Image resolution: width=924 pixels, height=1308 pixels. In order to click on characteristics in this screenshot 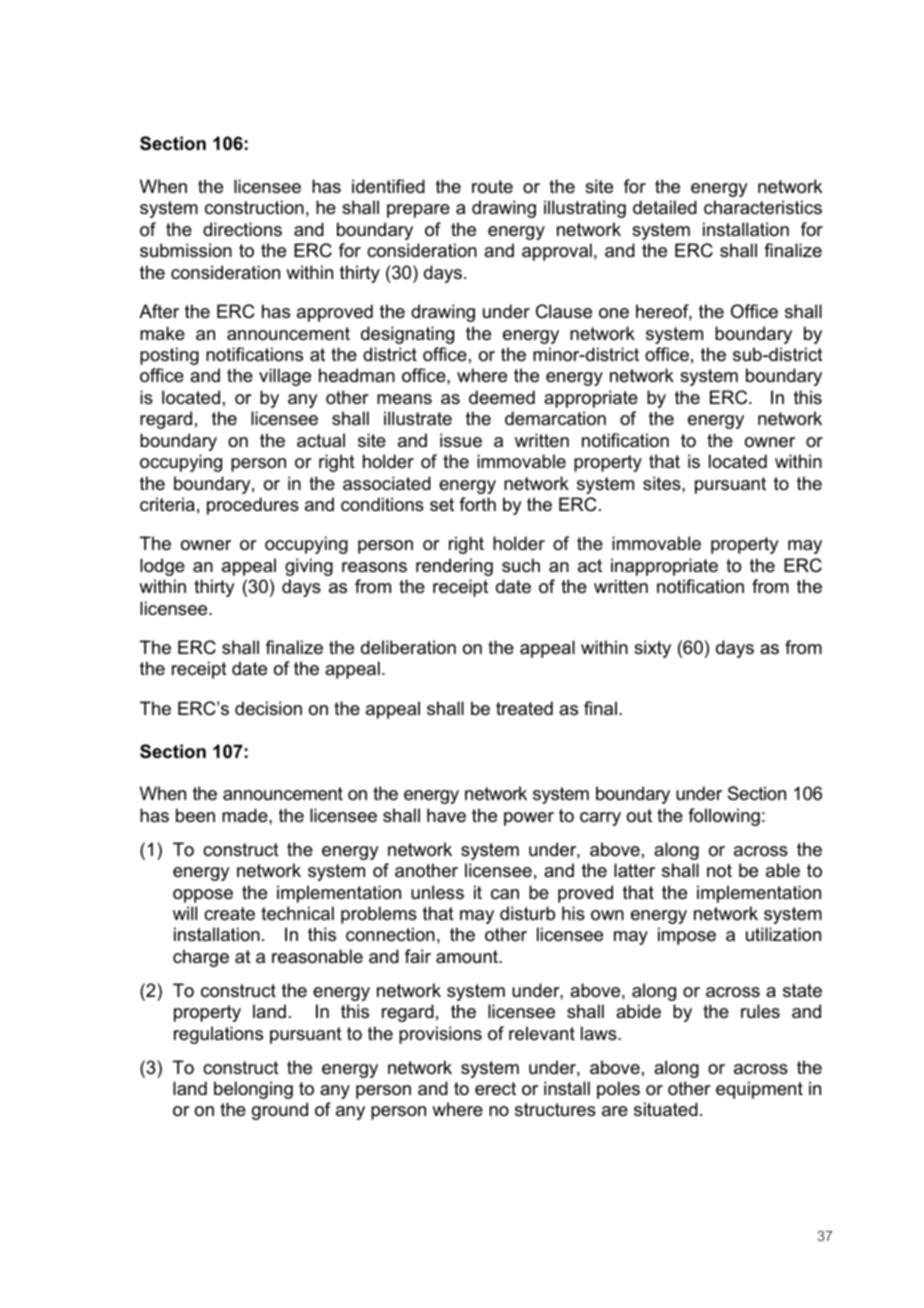, I will do `click(763, 207)`.
